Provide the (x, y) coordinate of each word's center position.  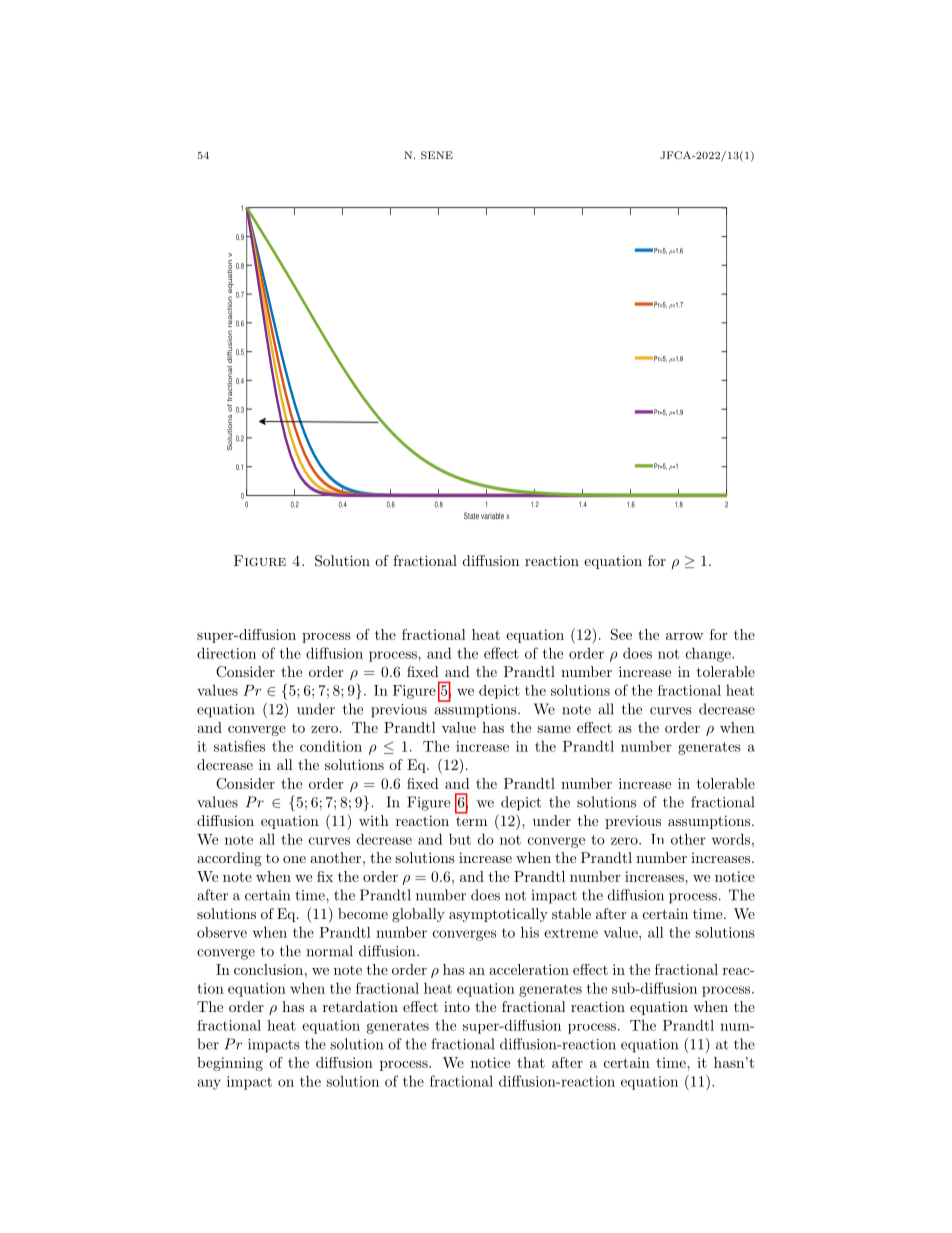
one (294, 859)
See (621, 634)
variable (492, 515)
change (709, 654)
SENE (437, 155)
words (731, 839)
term (471, 821)
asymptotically (498, 915)
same (554, 729)
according (229, 859)
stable (571, 913)
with (374, 820)
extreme (571, 933)
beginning (230, 1064)
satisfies (239, 746)
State (471, 515)
